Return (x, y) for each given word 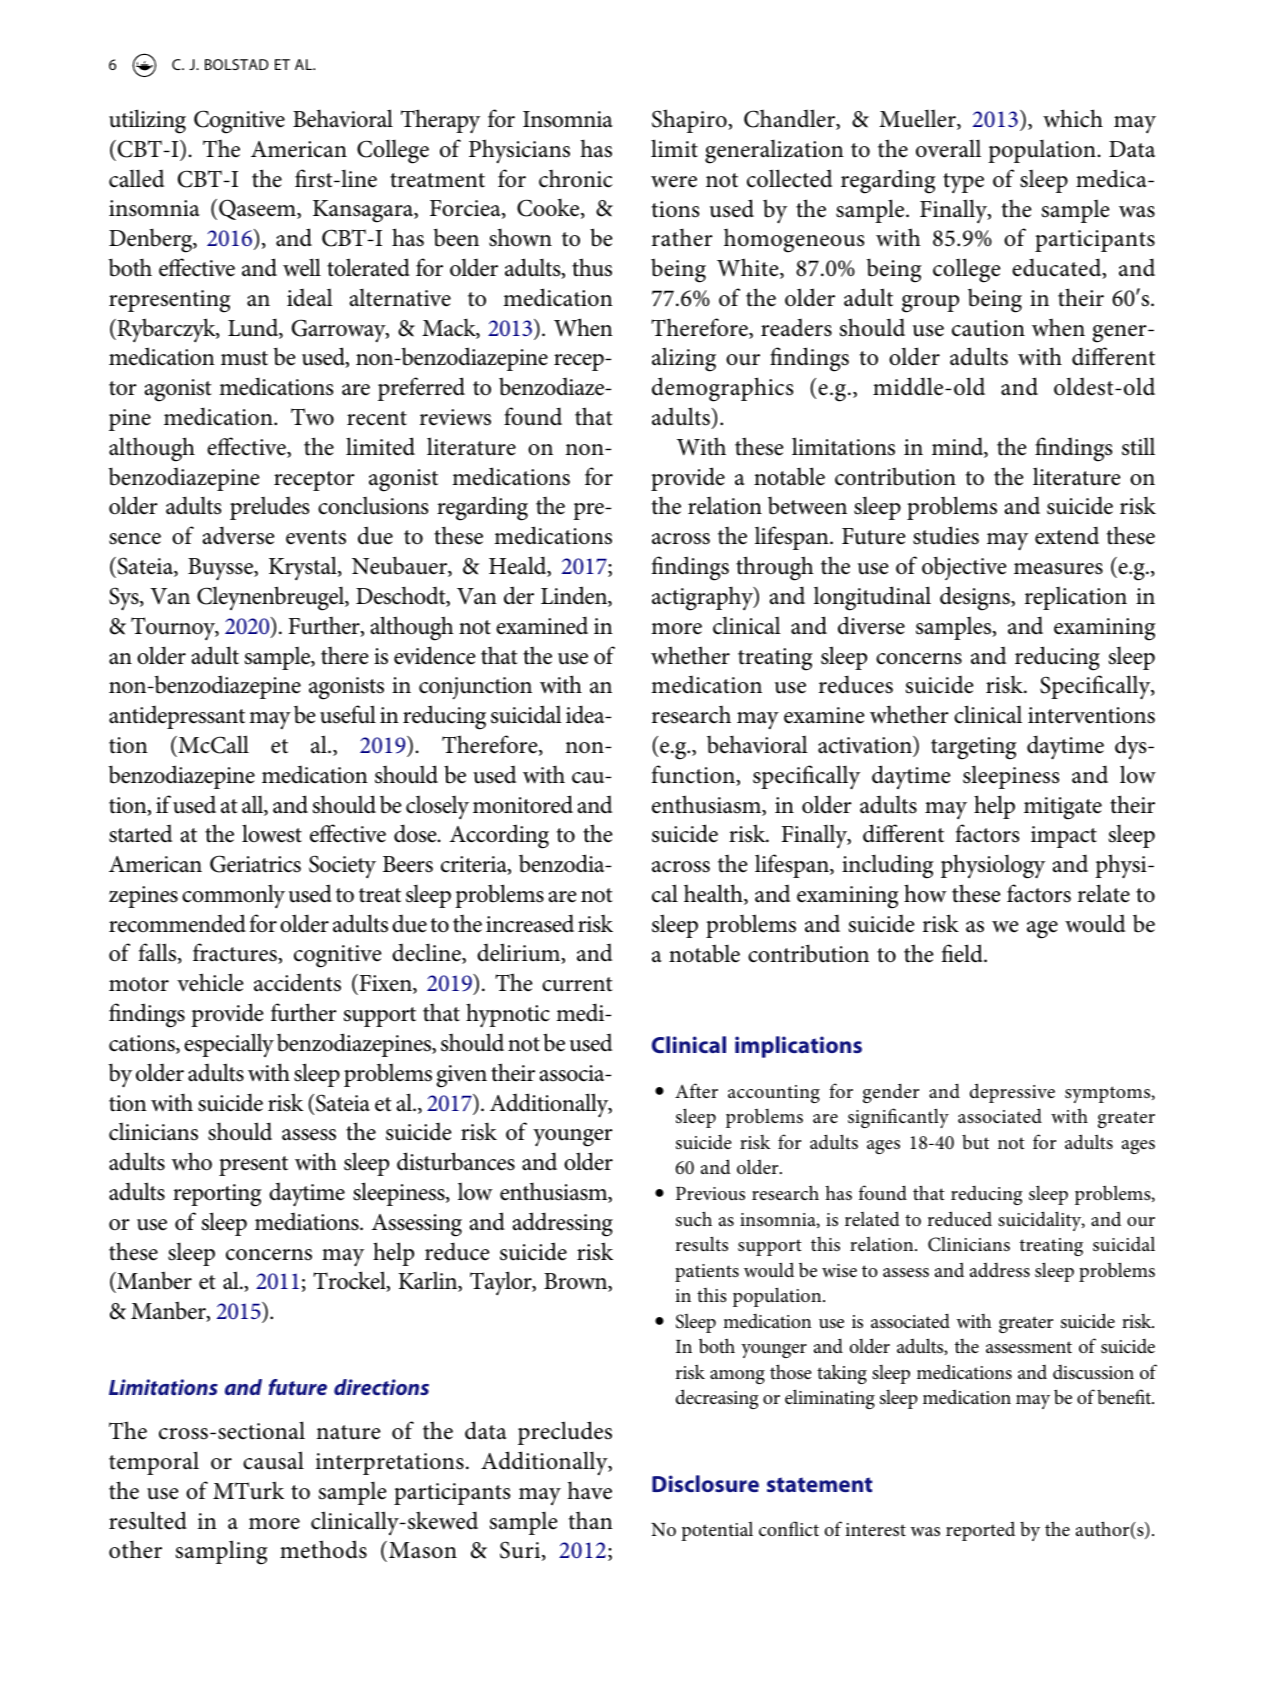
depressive (1012, 1093)
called (136, 178)
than (591, 1520)
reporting (217, 1195)
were (674, 182)
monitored (523, 804)
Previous (710, 1193)
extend (1067, 535)
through (775, 568)
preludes (269, 508)
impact (1064, 837)
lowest (272, 833)
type (963, 183)
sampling (222, 1552)
